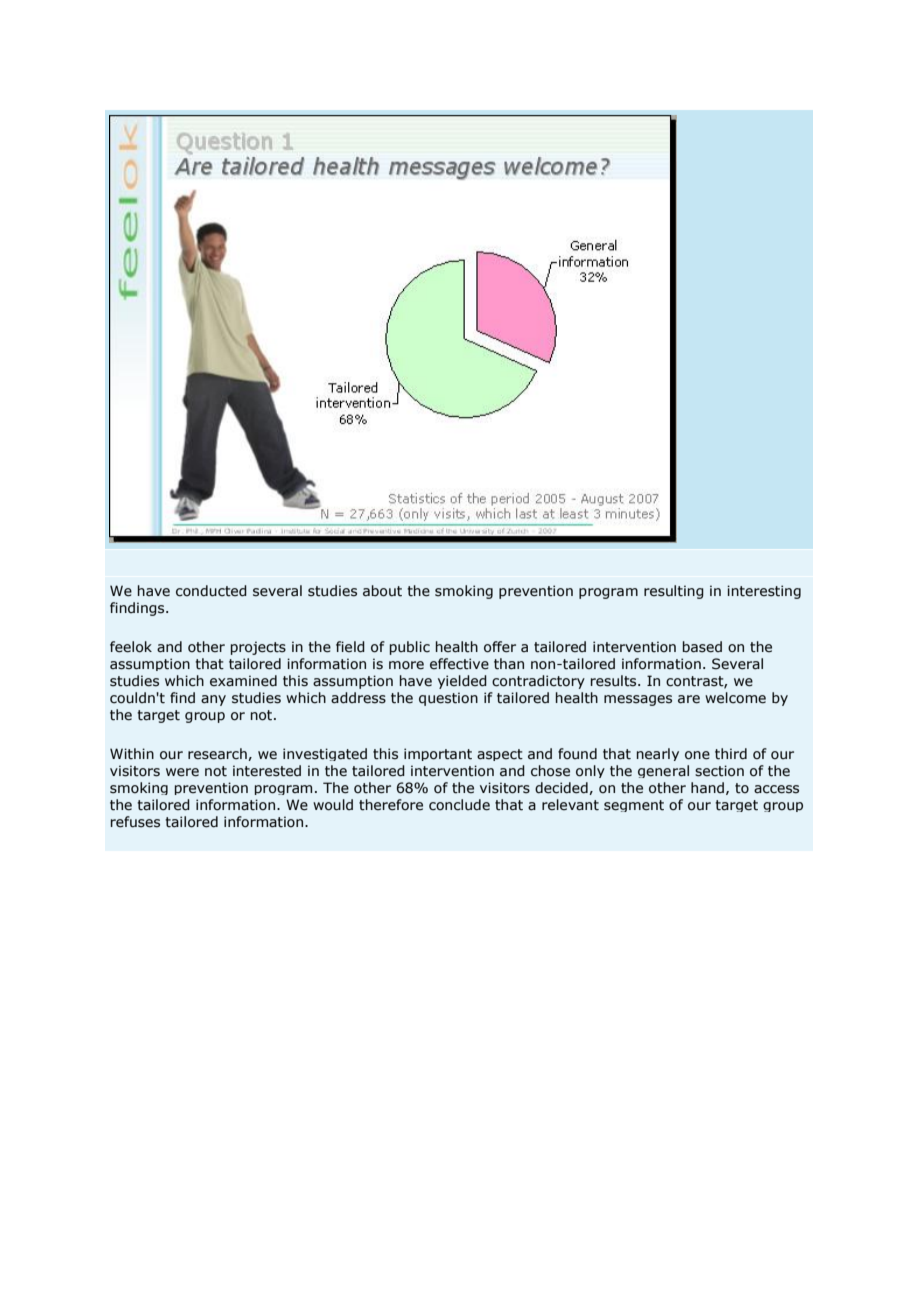 This page has height=1308, width=924. I want to click on offer, so click(500, 647).
